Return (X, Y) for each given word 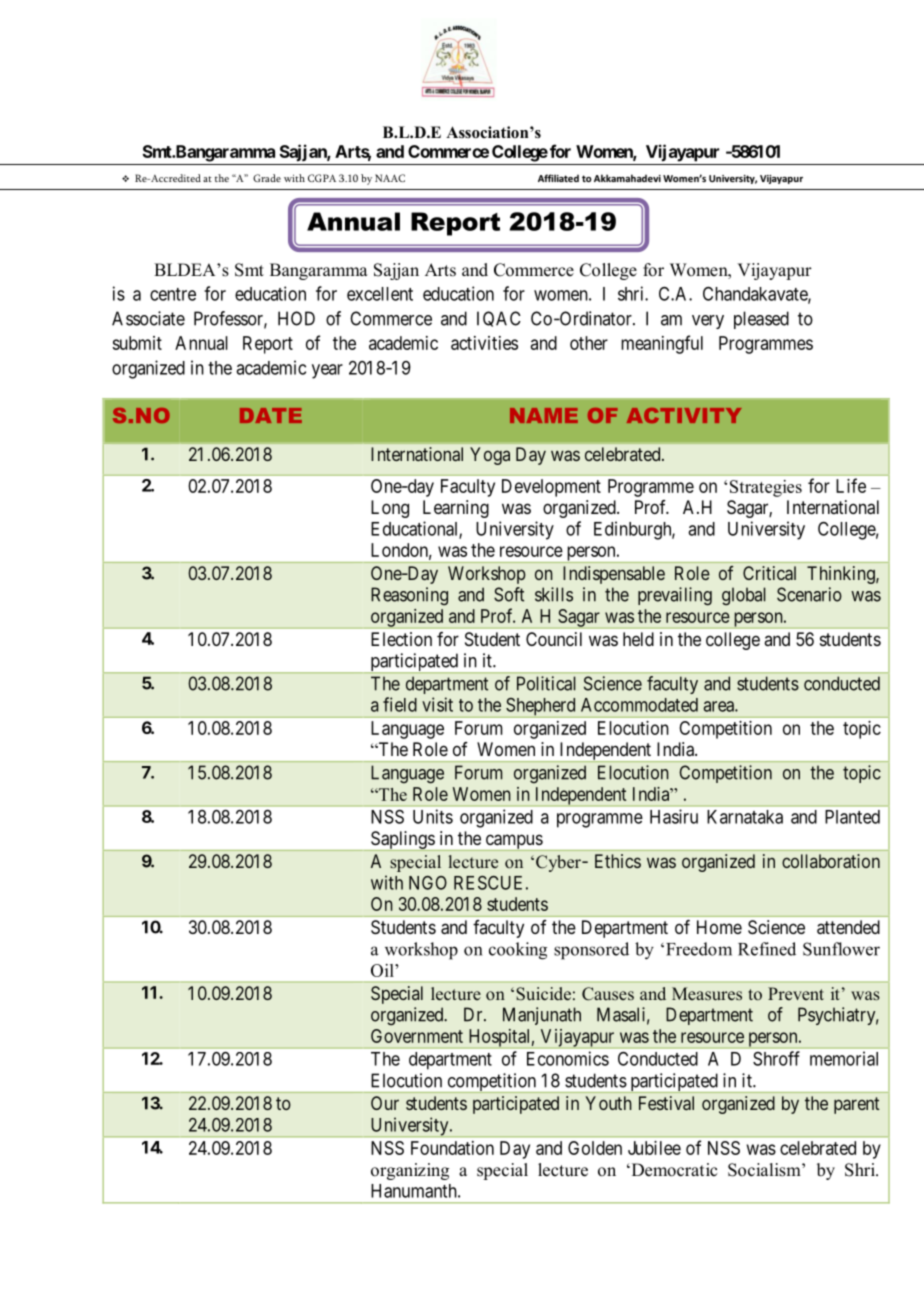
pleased (761, 320)
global (744, 596)
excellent (380, 294)
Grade (267, 178)
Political (546, 683)
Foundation (452, 1148)
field (400, 704)
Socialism (765, 1170)
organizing (410, 1171)
